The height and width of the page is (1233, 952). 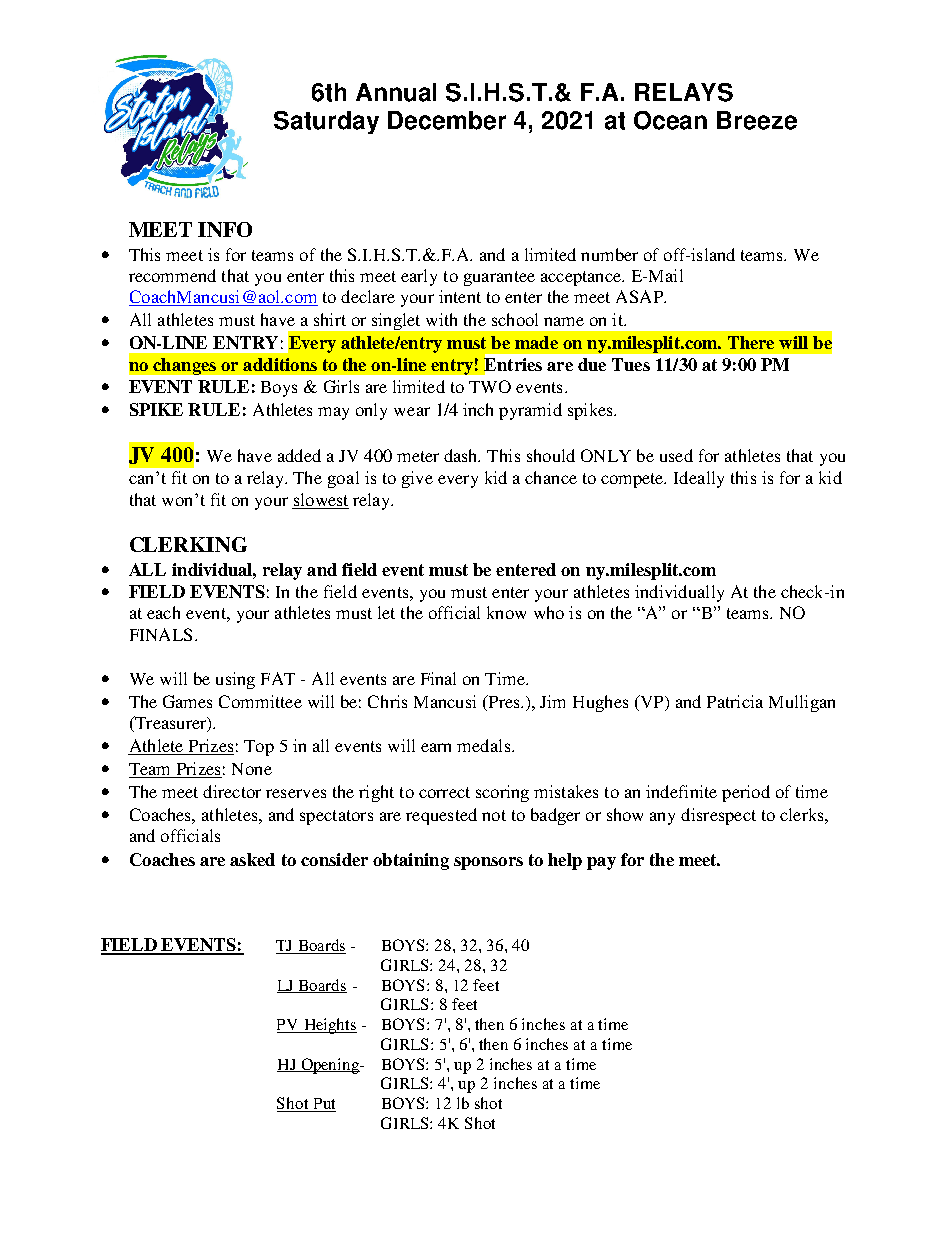 What do you see at coordinates (329, 1026) in the page?
I see `Heights` at bounding box center [329, 1026].
